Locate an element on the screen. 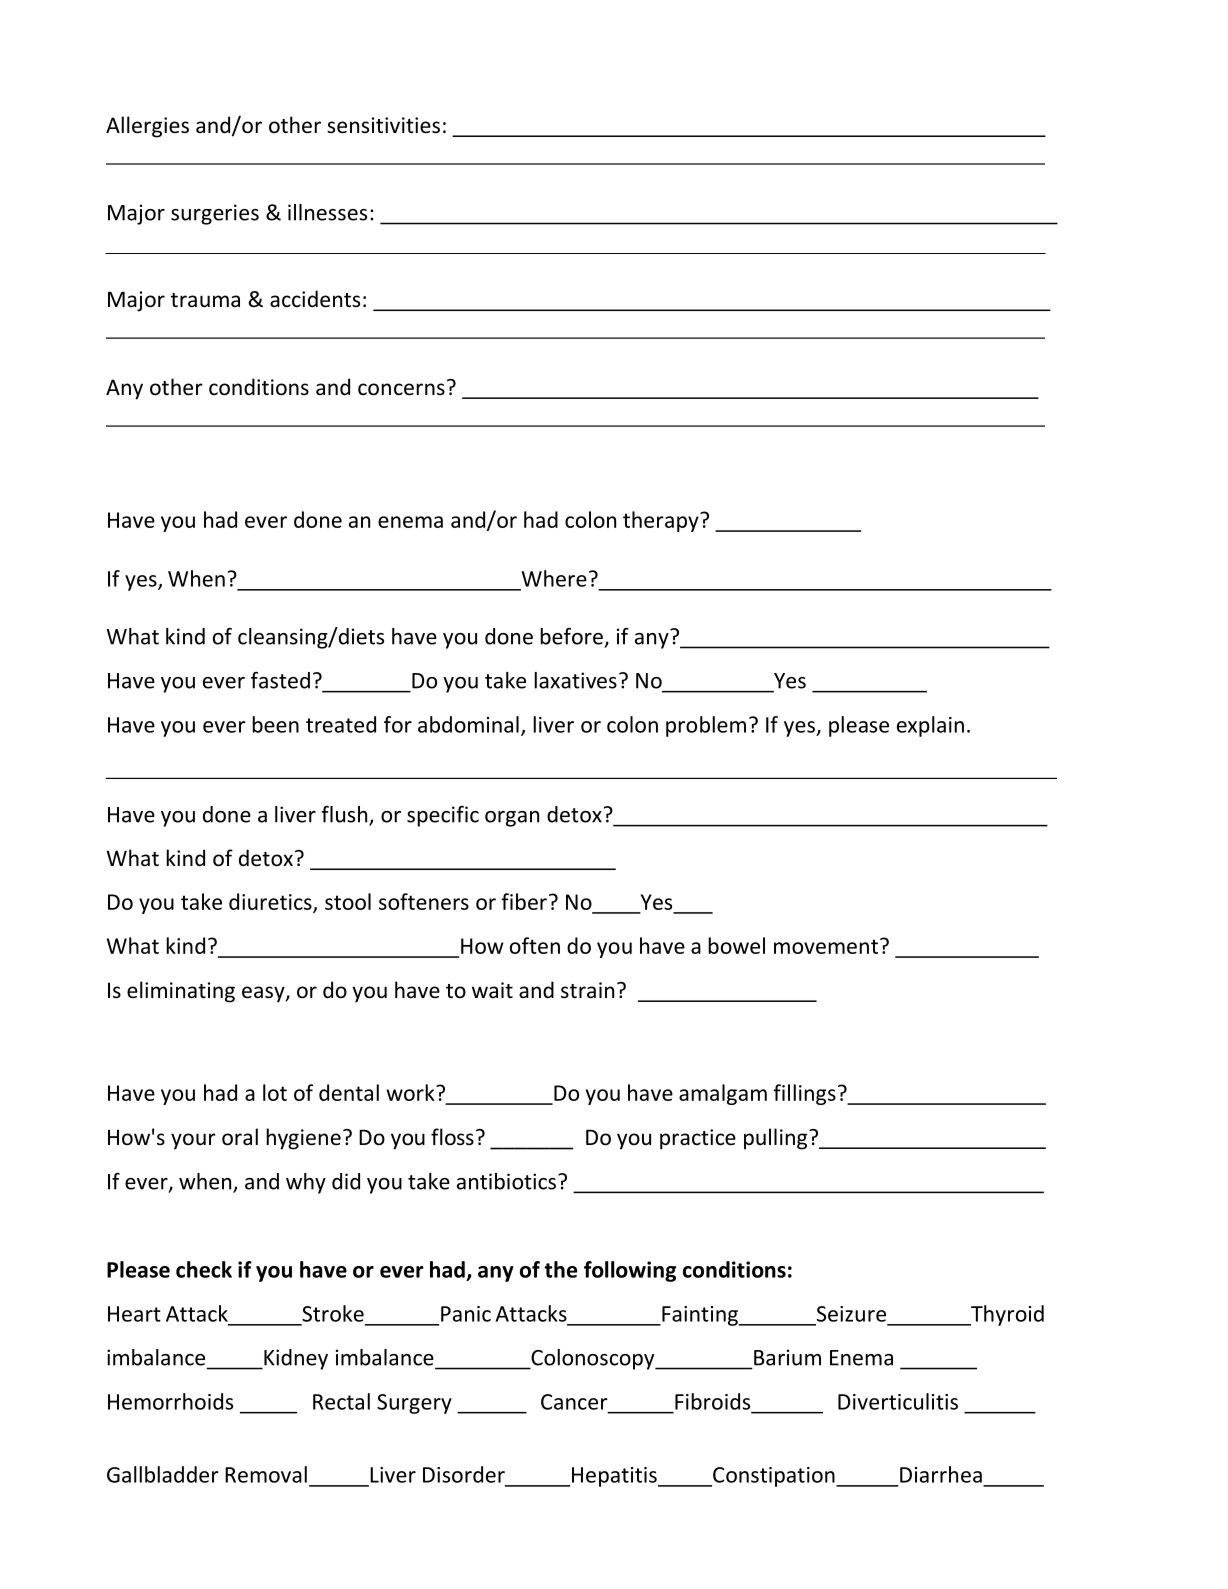 The image size is (1228, 1589). movement is located at coordinates (826, 946).
